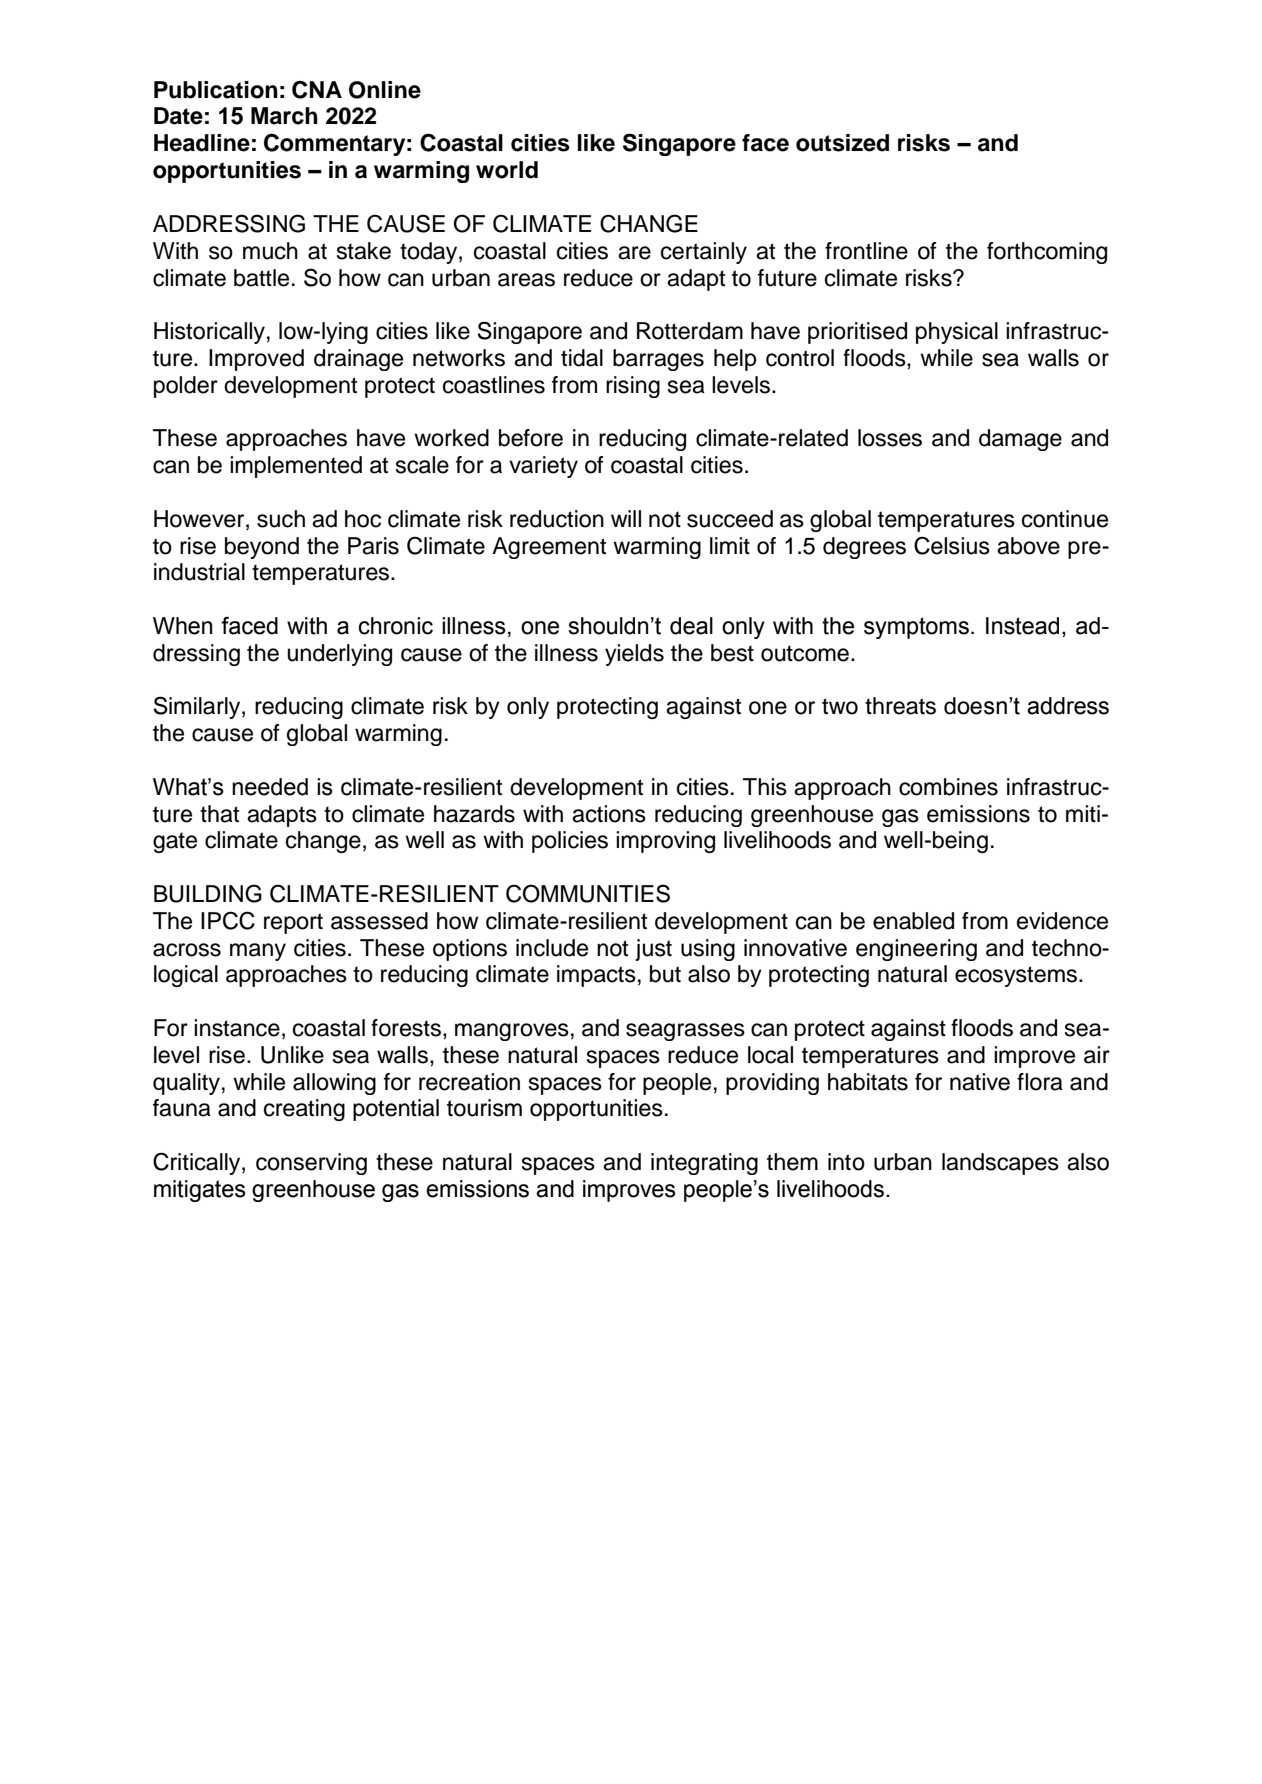 This document has width=1262, height=1784. Describe the element at coordinates (842, 143) in the document. I see `outsized` at that location.
